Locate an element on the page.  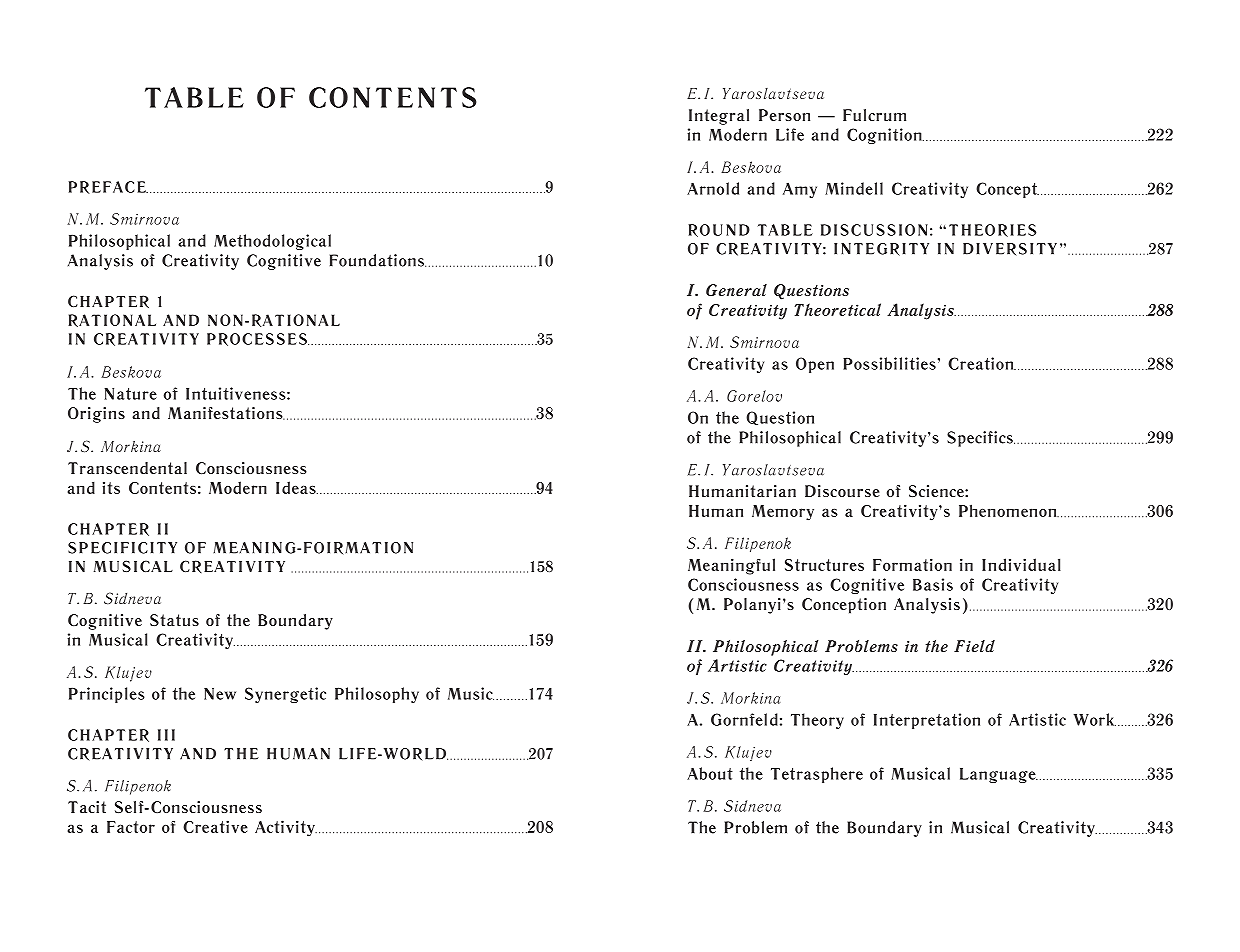
Field is located at coordinates (974, 646).
